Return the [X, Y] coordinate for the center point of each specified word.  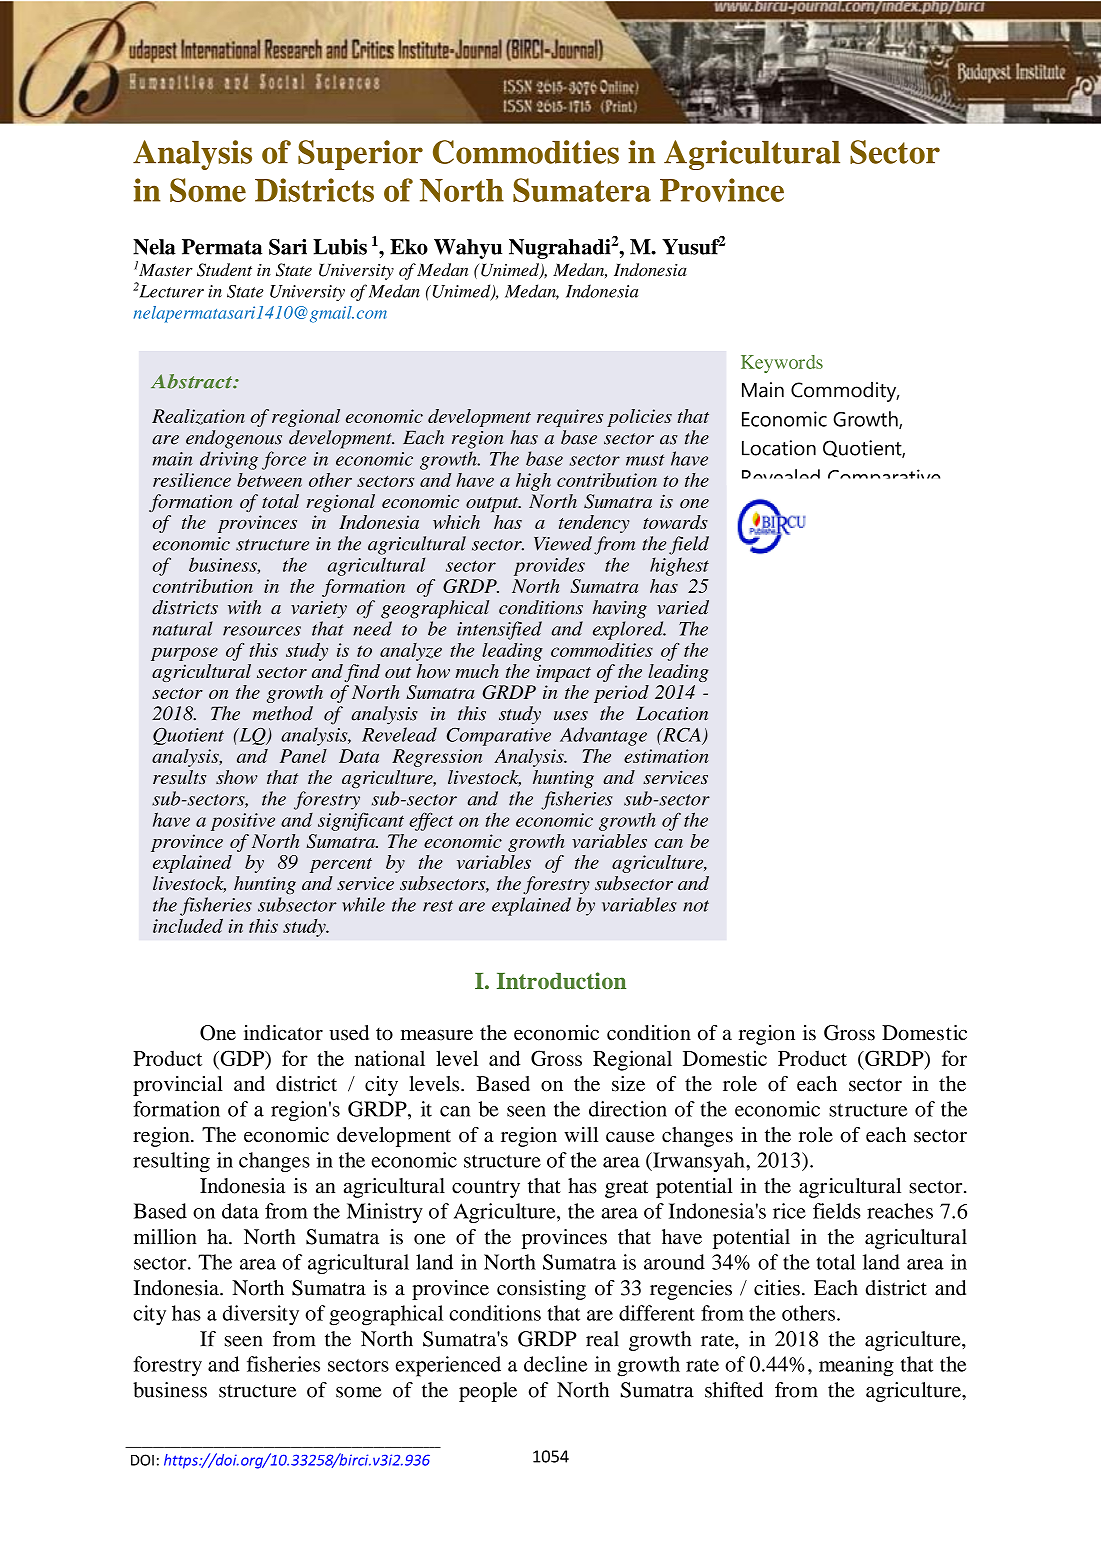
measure [437, 1035]
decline [555, 1364]
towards [675, 522]
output [493, 504]
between [269, 480]
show [237, 777]
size [628, 1084]
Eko [409, 247]
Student [224, 270]
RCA [681, 735]
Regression [437, 758]
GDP [242, 1059]
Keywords [782, 364]
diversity [261, 1315]
